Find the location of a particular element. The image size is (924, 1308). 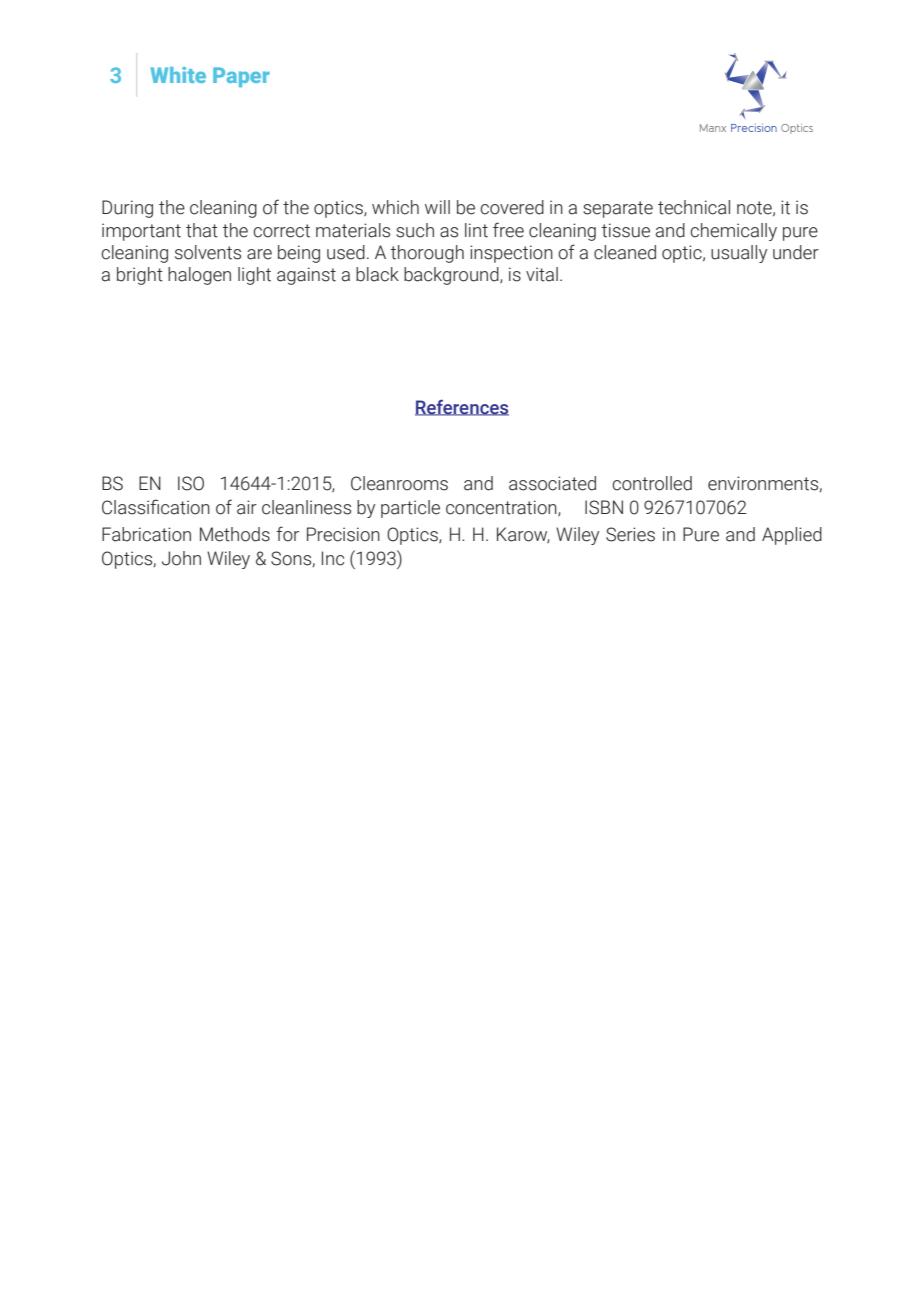

vital is located at coordinates (542, 274).
